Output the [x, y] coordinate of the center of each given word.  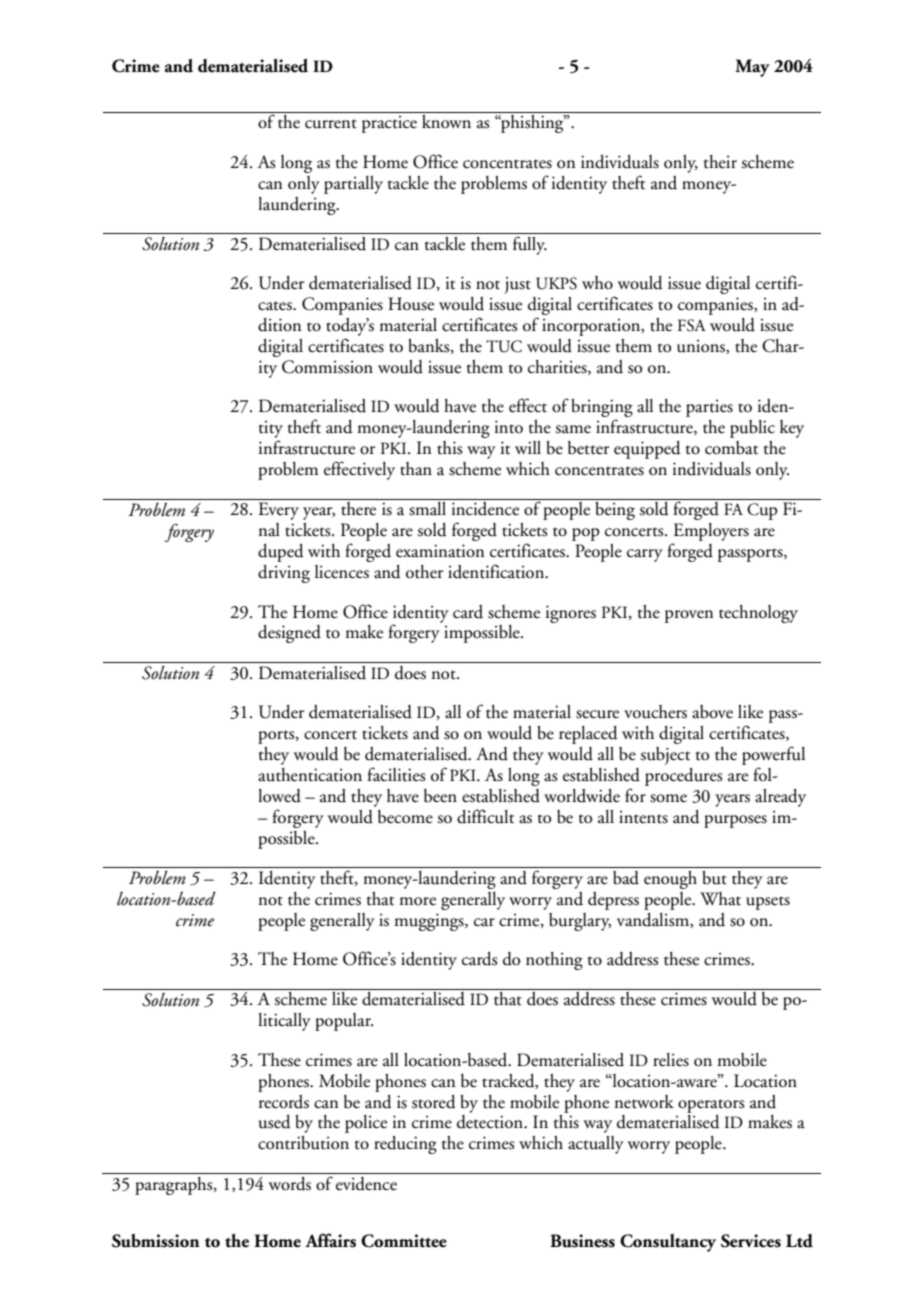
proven [689, 616]
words [290, 1184]
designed [289, 634]
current [331, 124]
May [752, 68]
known [446, 122]
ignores [571, 614]
